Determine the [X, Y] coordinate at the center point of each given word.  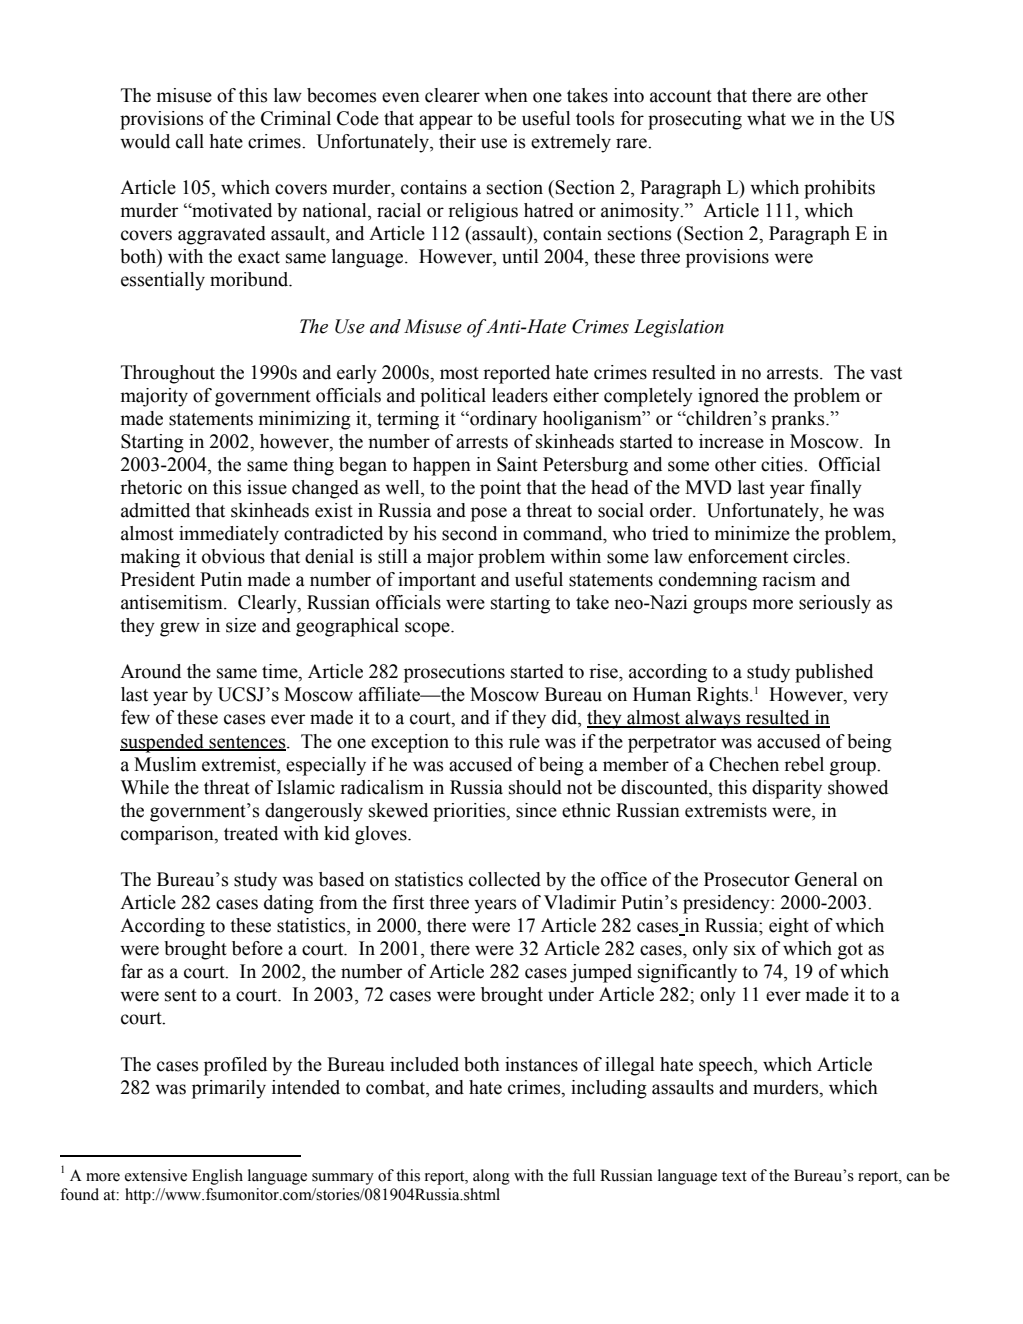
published [834, 673]
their [457, 141]
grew [180, 629]
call [190, 141]
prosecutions [454, 673]
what [766, 118]
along [491, 1177]
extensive [156, 1175]
